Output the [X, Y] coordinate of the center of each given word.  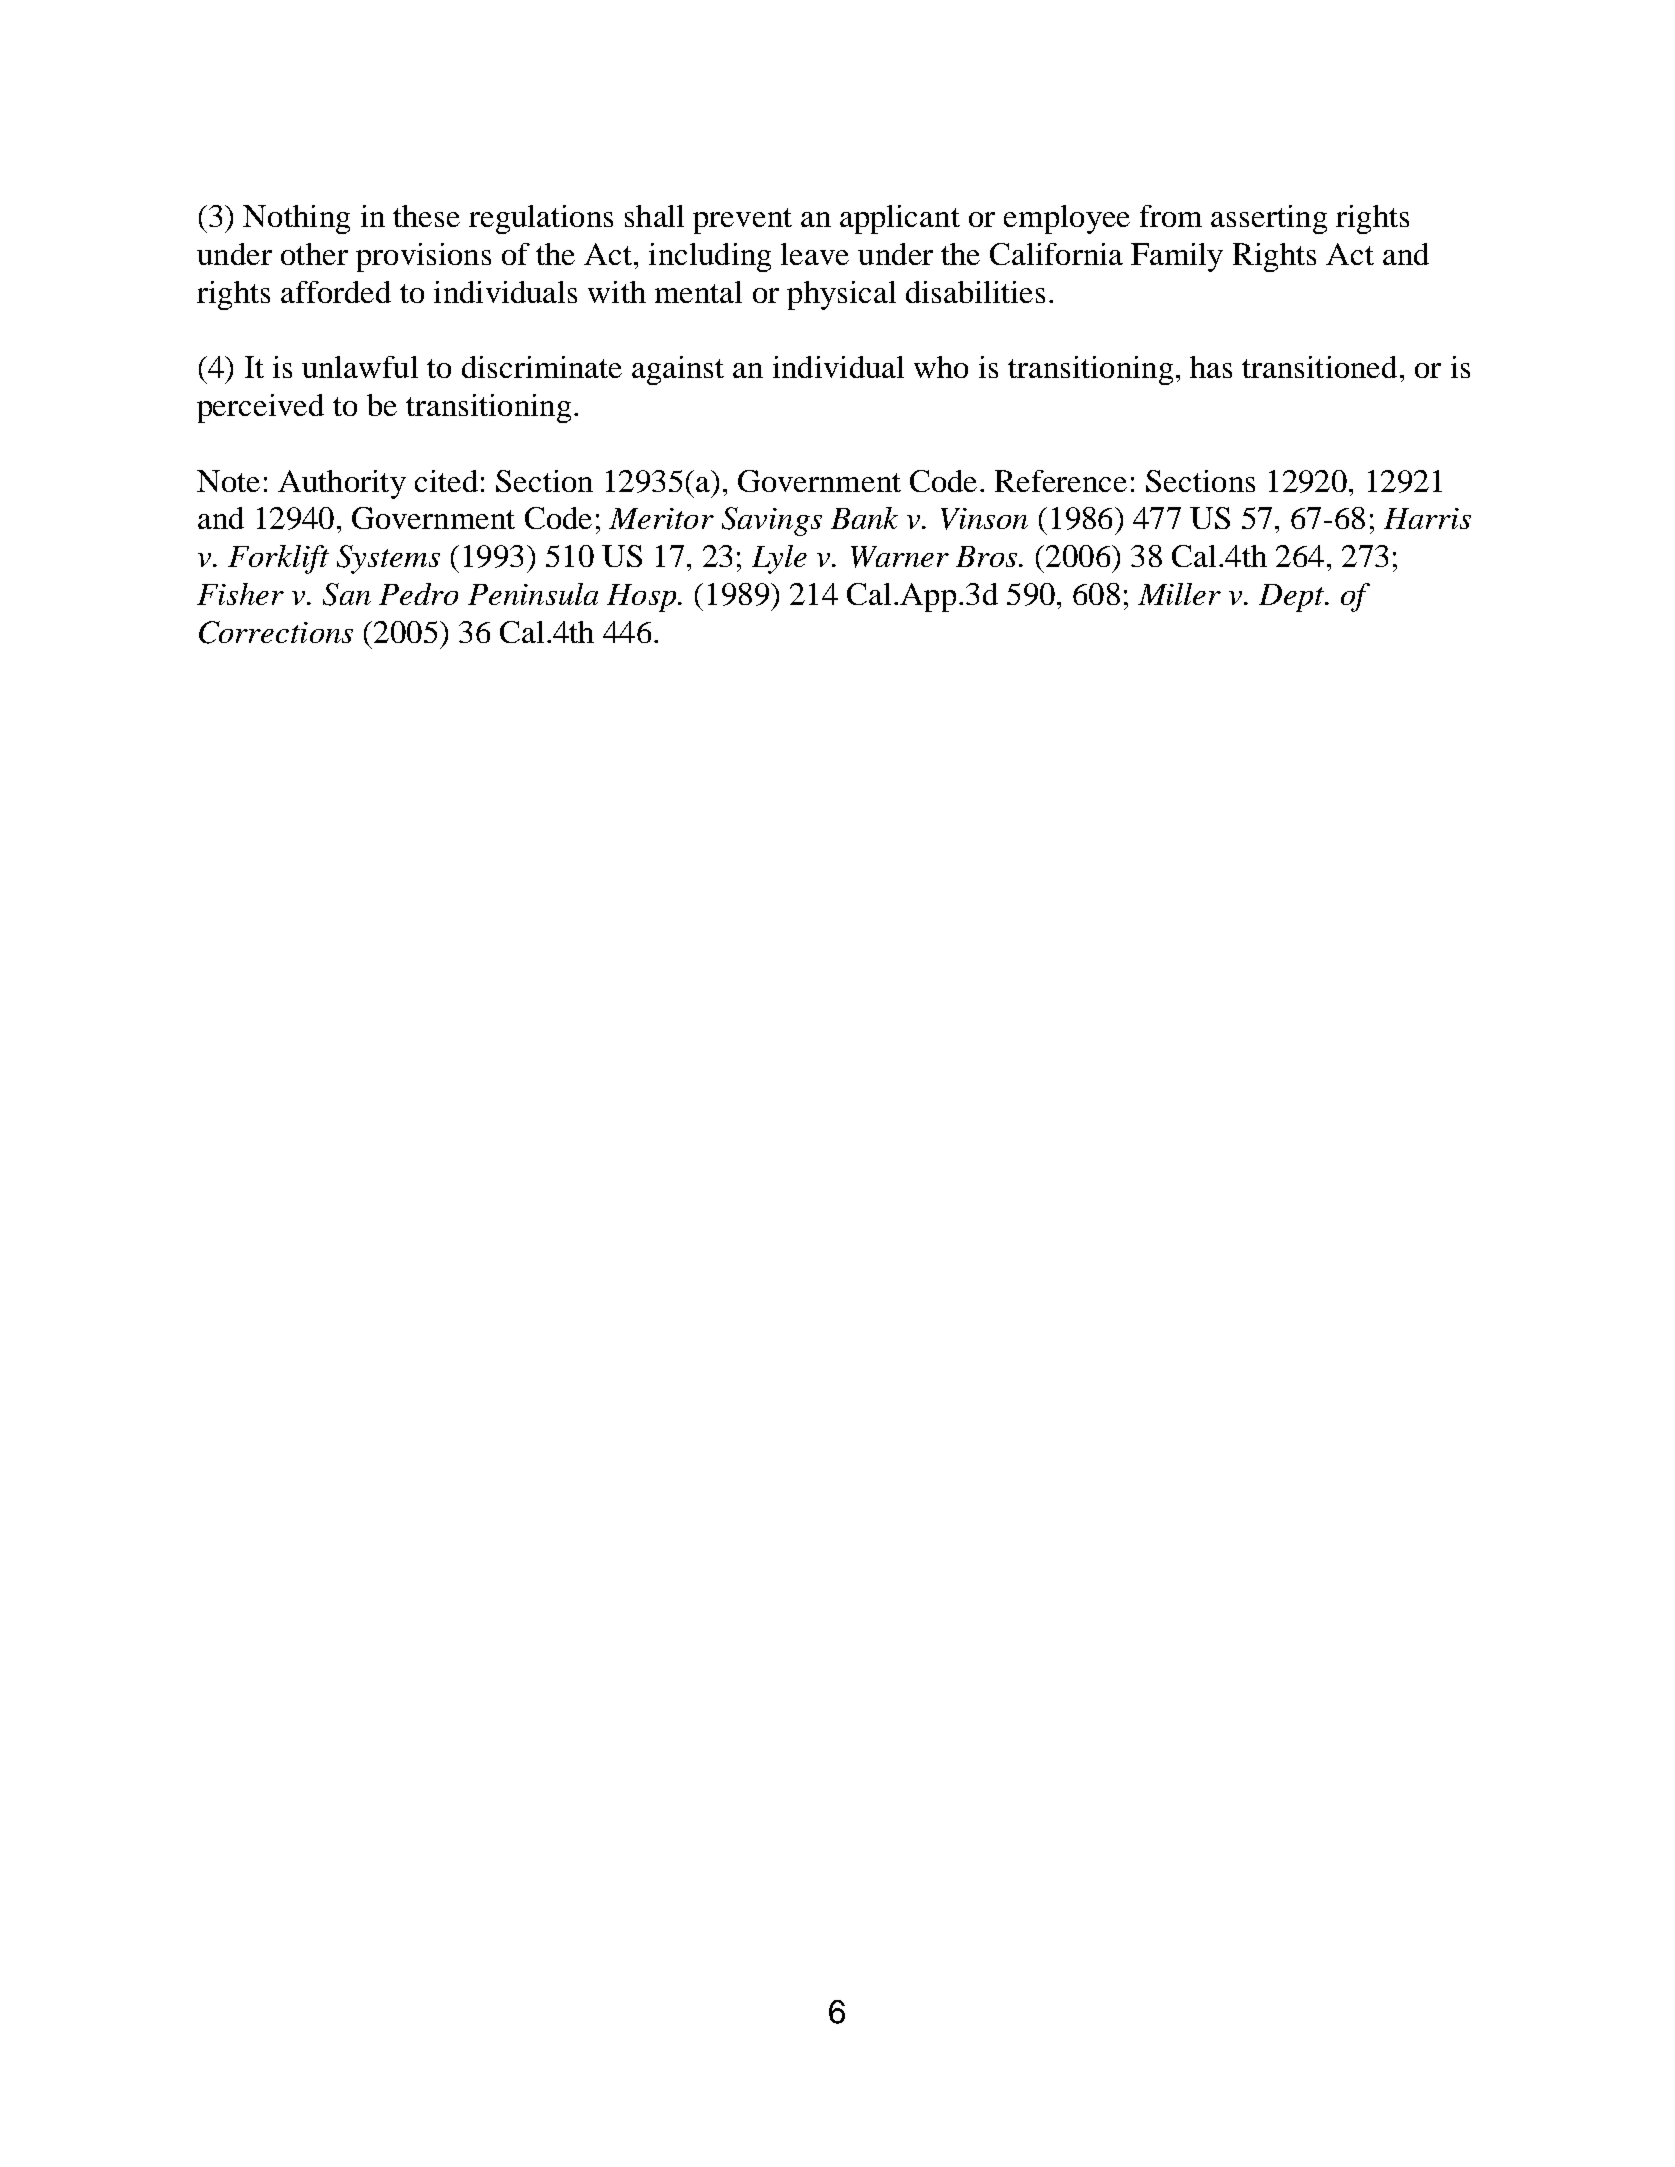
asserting [1269, 219]
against [678, 370]
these [426, 216]
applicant [900, 219]
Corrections [276, 632]
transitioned [1319, 367]
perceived [260, 408]
